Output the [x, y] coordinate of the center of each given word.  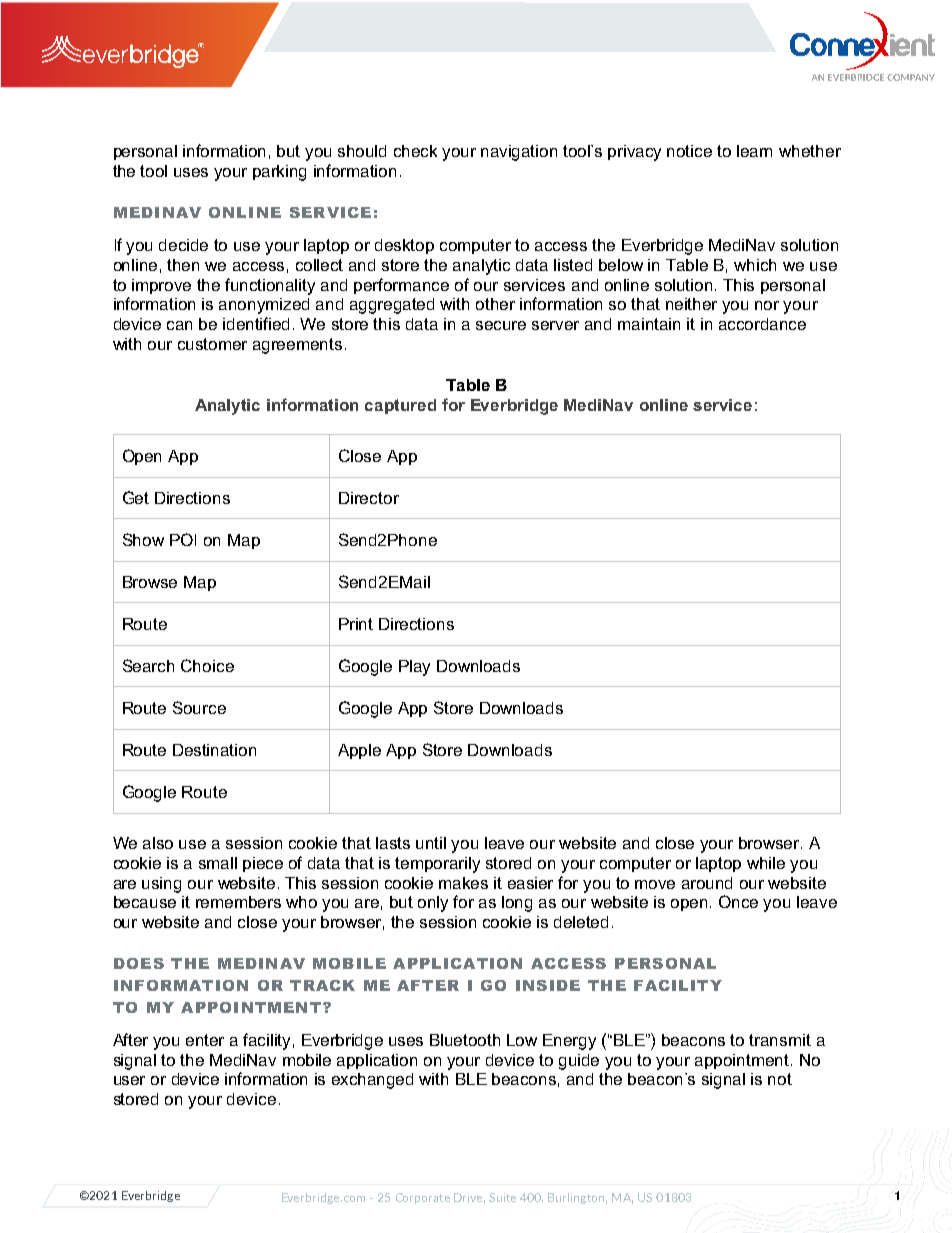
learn [754, 151]
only [433, 904]
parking [279, 173]
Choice [207, 665]
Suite [502, 1197]
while [766, 863]
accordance [762, 324]
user [129, 1080]
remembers [238, 902]
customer [212, 344]
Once [738, 901]
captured [400, 406]
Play [414, 668]
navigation [519, 153]
